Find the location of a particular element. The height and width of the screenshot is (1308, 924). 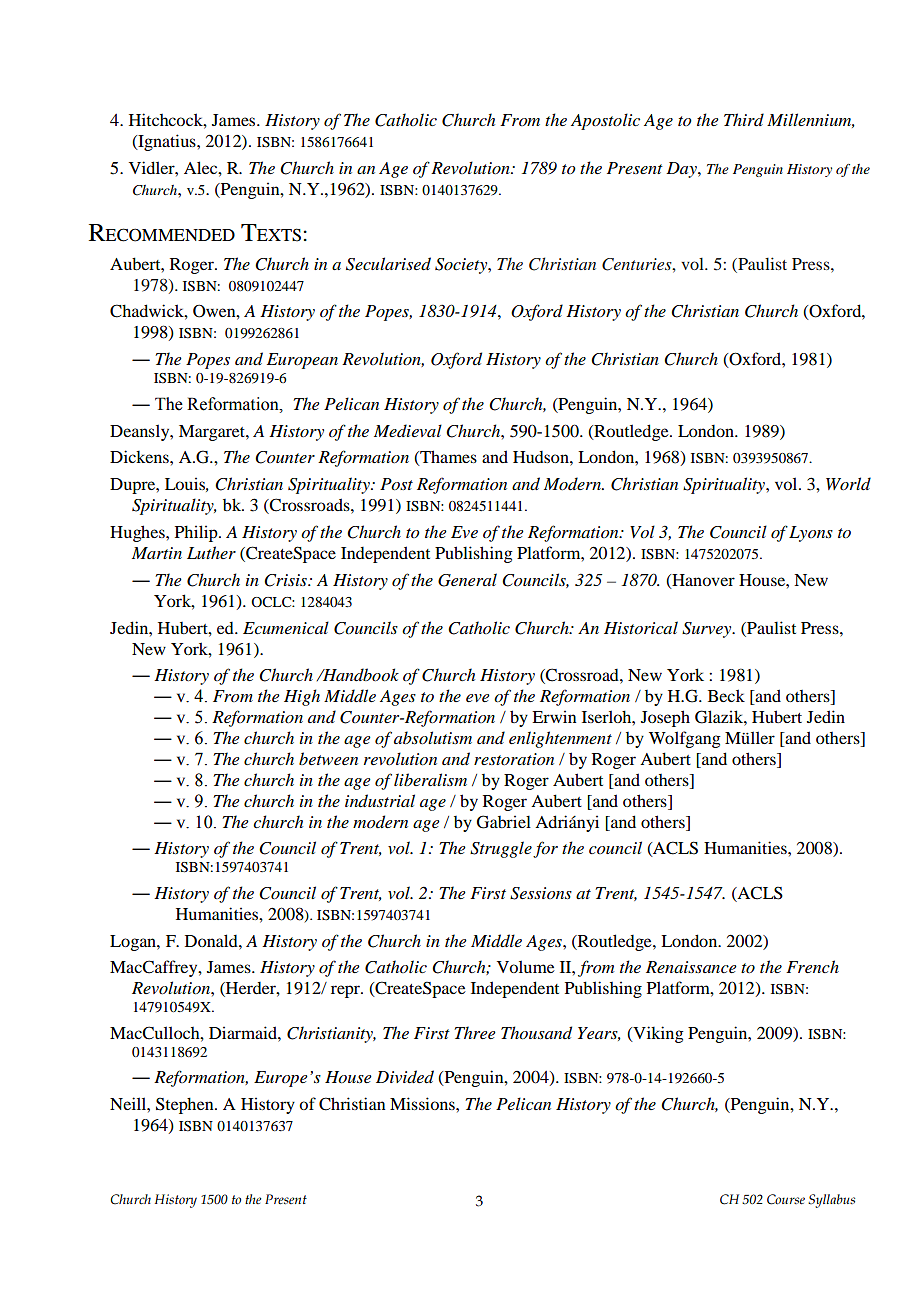

Margaret is located at coordinates (213, 433).
